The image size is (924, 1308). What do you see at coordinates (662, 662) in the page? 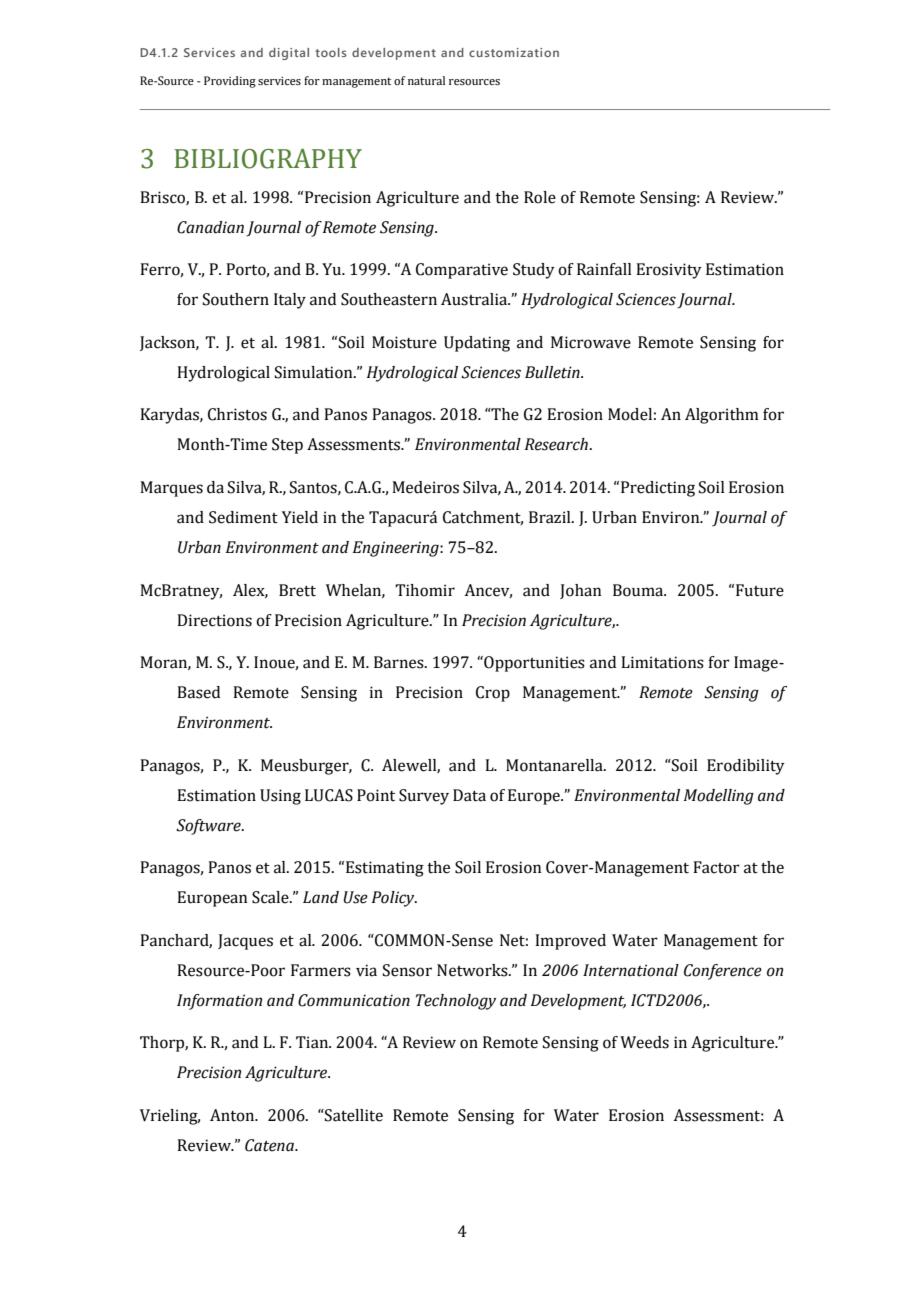
I see `Limitations` at bounding box center [662, 662].
